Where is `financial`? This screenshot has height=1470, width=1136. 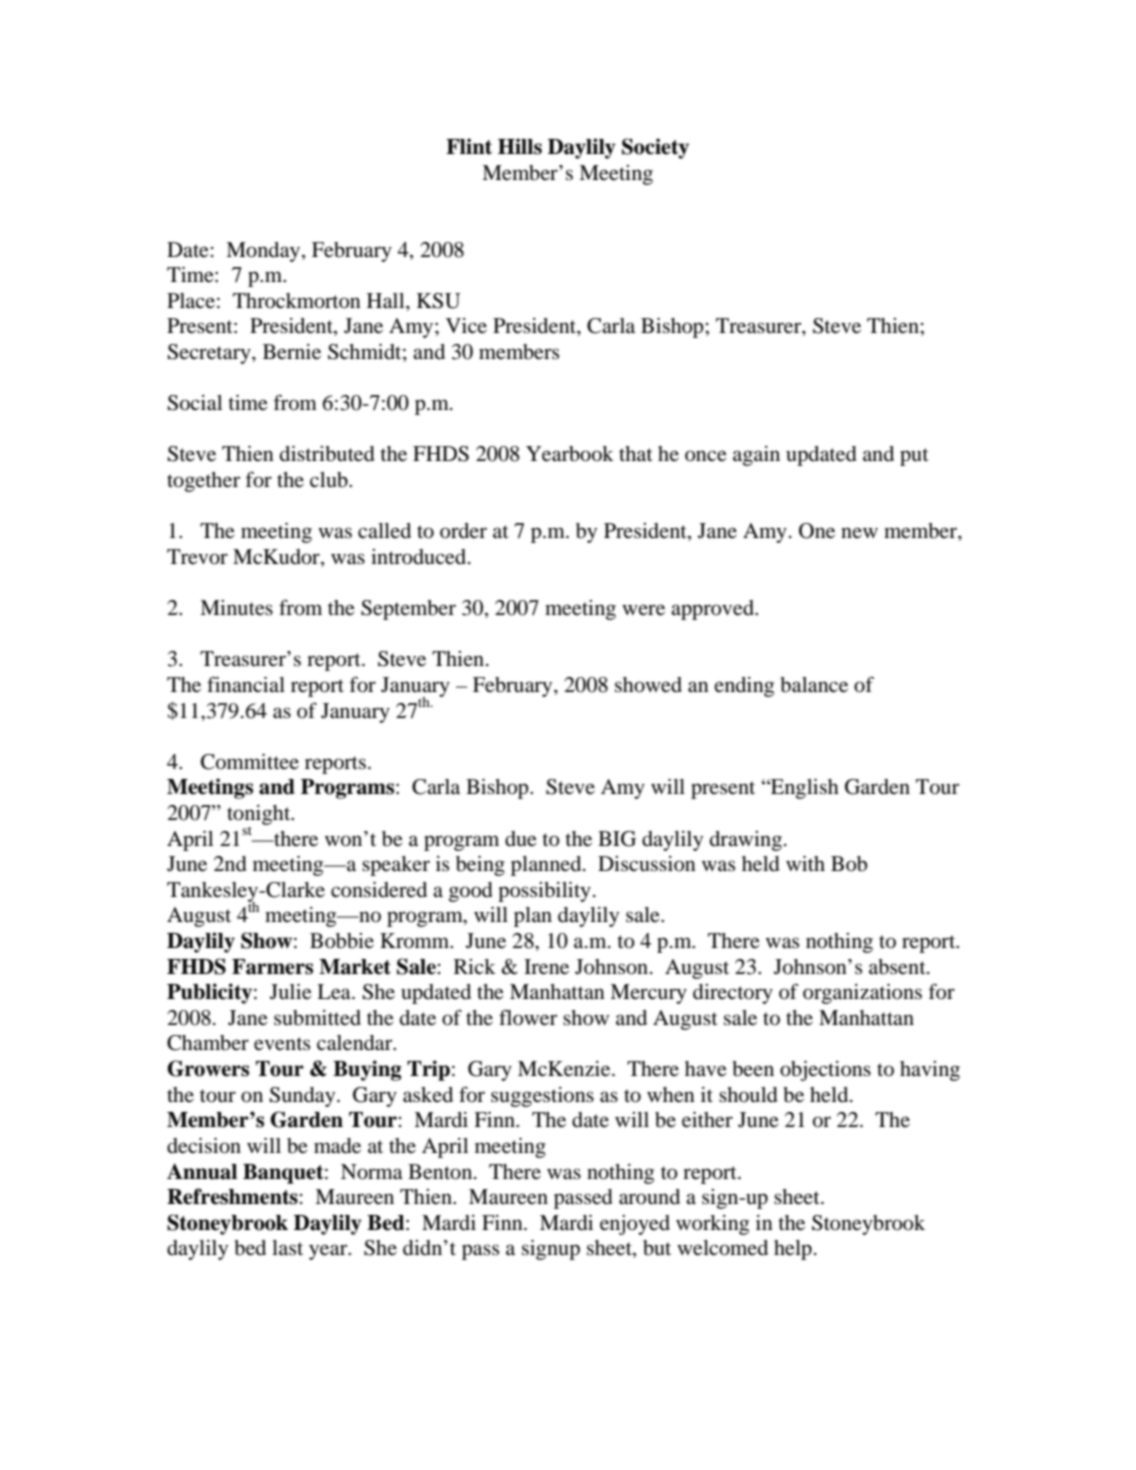 financial is located at coordinates (246, 684).
